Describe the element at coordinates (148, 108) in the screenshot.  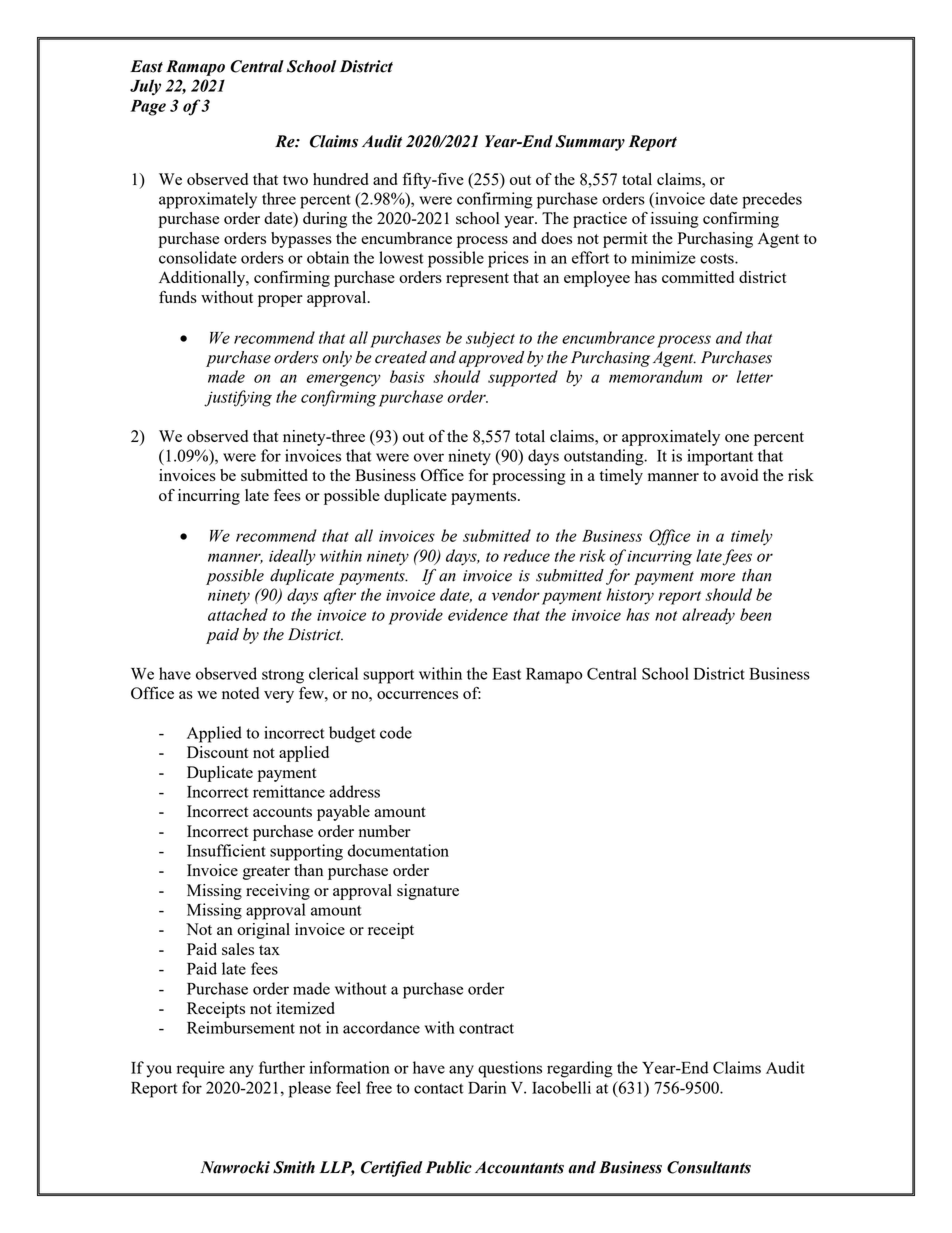
I see `Page` at that location.
